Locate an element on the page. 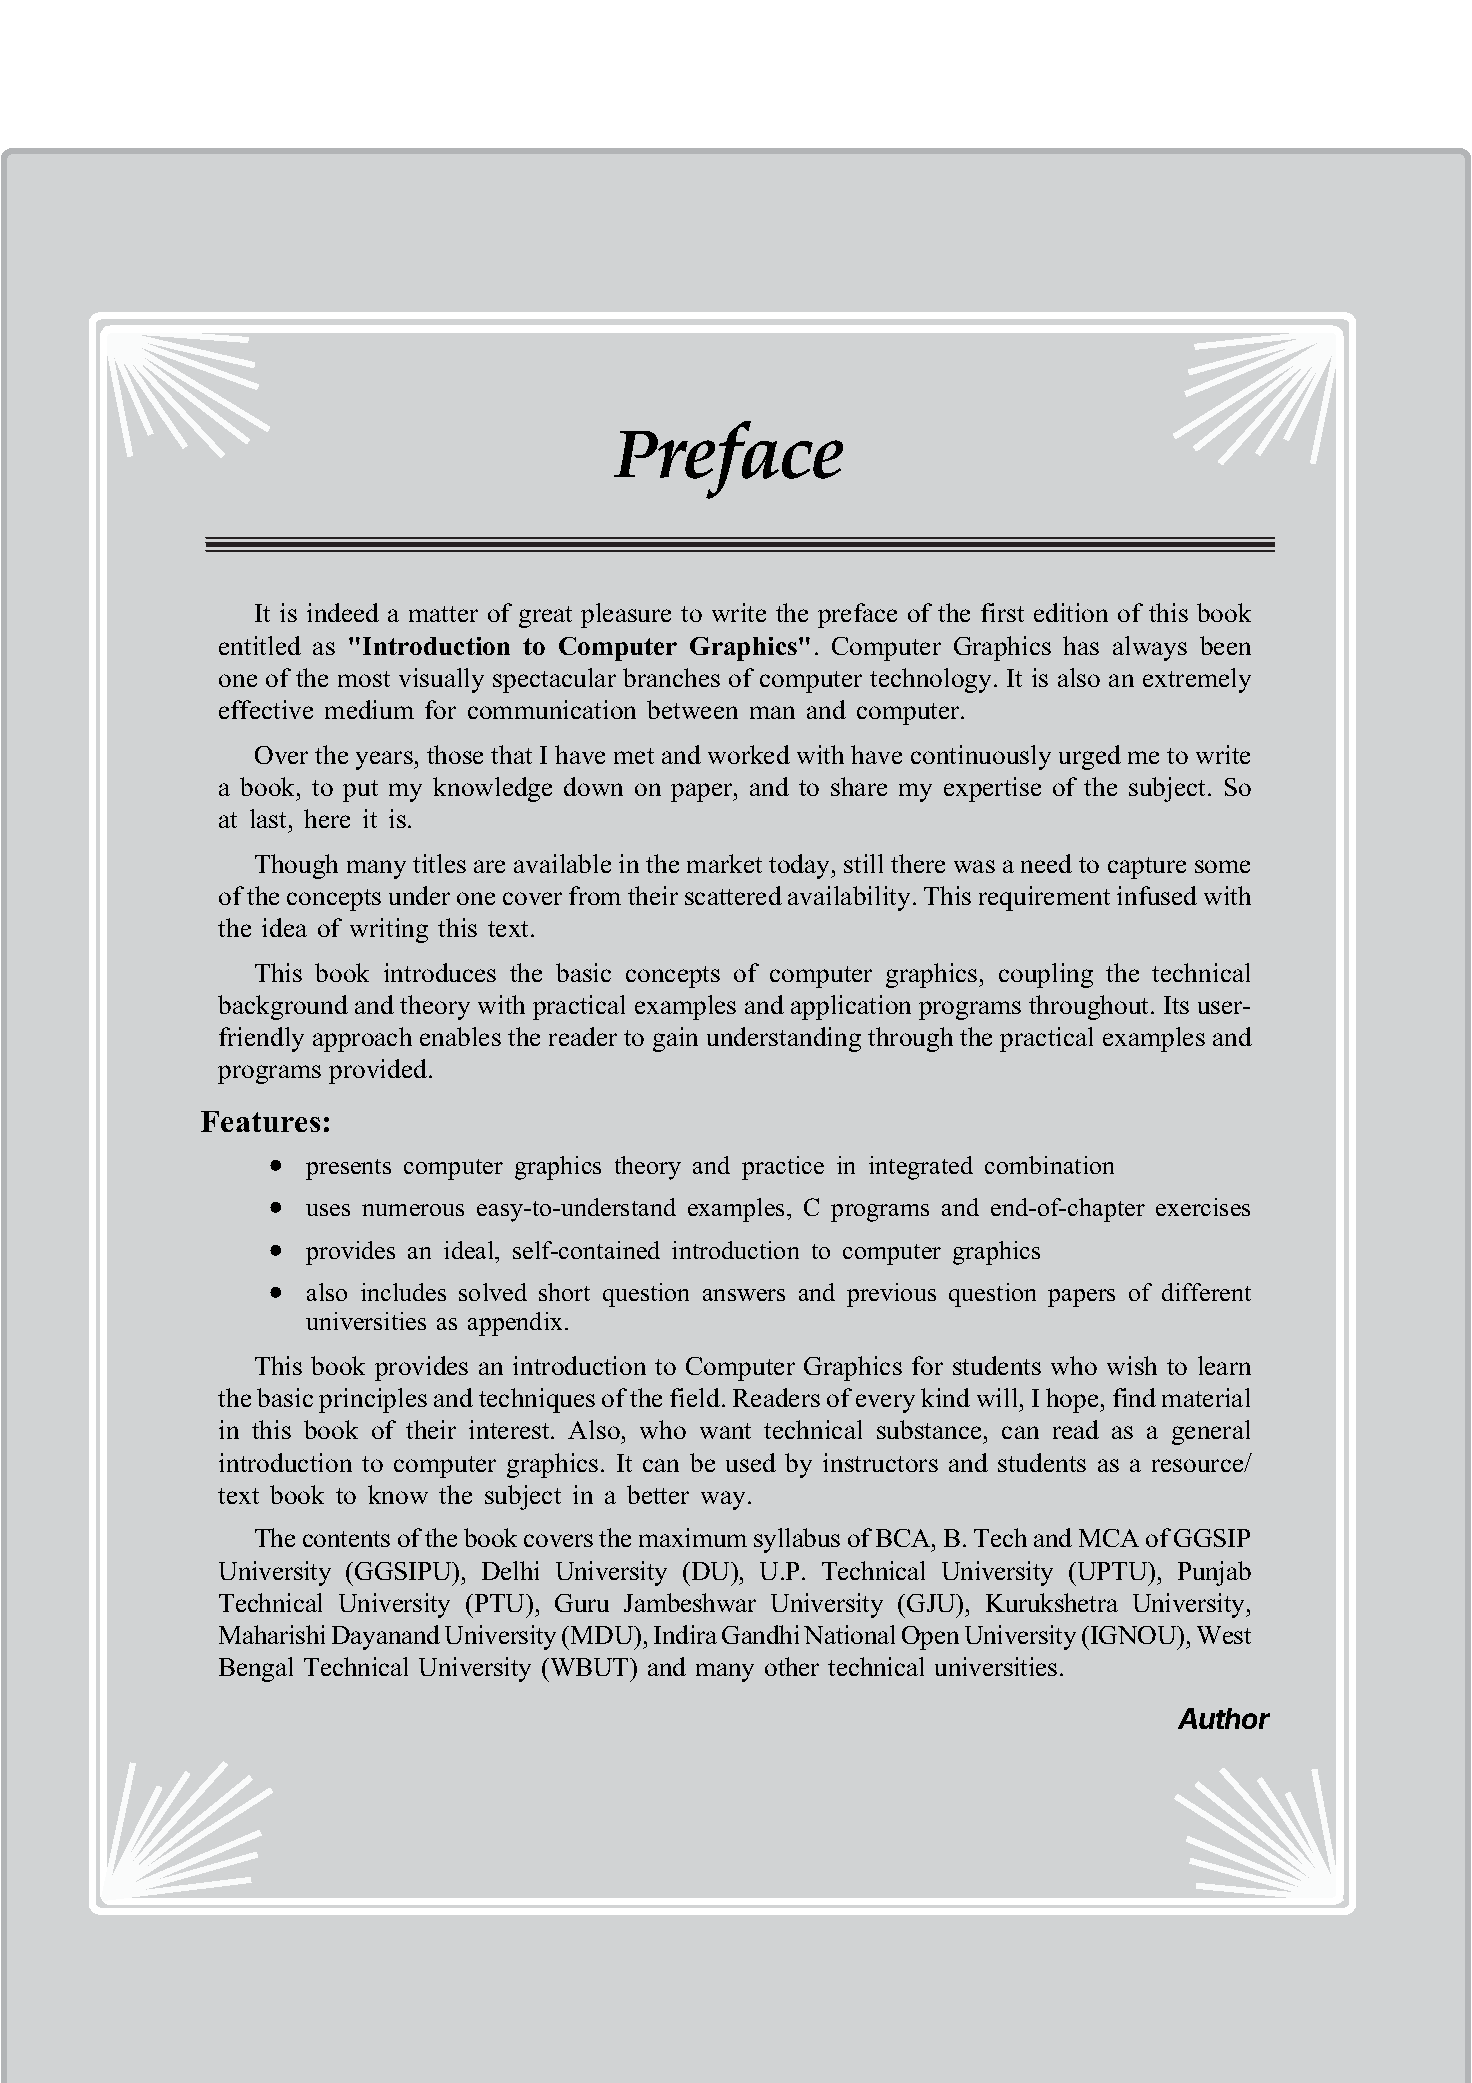 Image resolution: width=1472 pixels, height=2083 pixels. find is located at coordinates (1134, 1397).
